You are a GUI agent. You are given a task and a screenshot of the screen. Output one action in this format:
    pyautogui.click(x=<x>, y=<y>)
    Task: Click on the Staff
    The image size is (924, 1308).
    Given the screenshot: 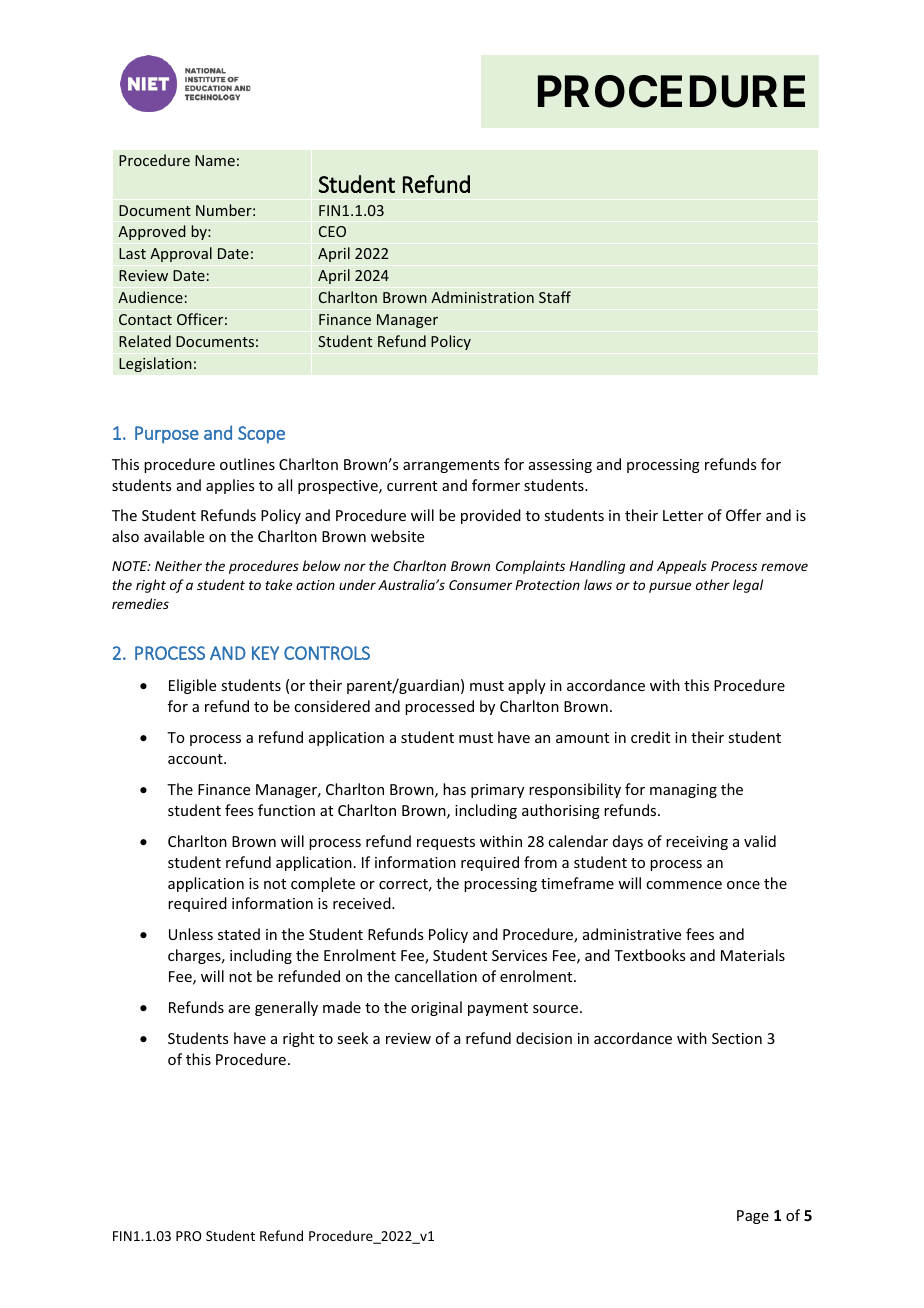 What is the action you would take?
    pyautogui.click(x=555, y=297)
